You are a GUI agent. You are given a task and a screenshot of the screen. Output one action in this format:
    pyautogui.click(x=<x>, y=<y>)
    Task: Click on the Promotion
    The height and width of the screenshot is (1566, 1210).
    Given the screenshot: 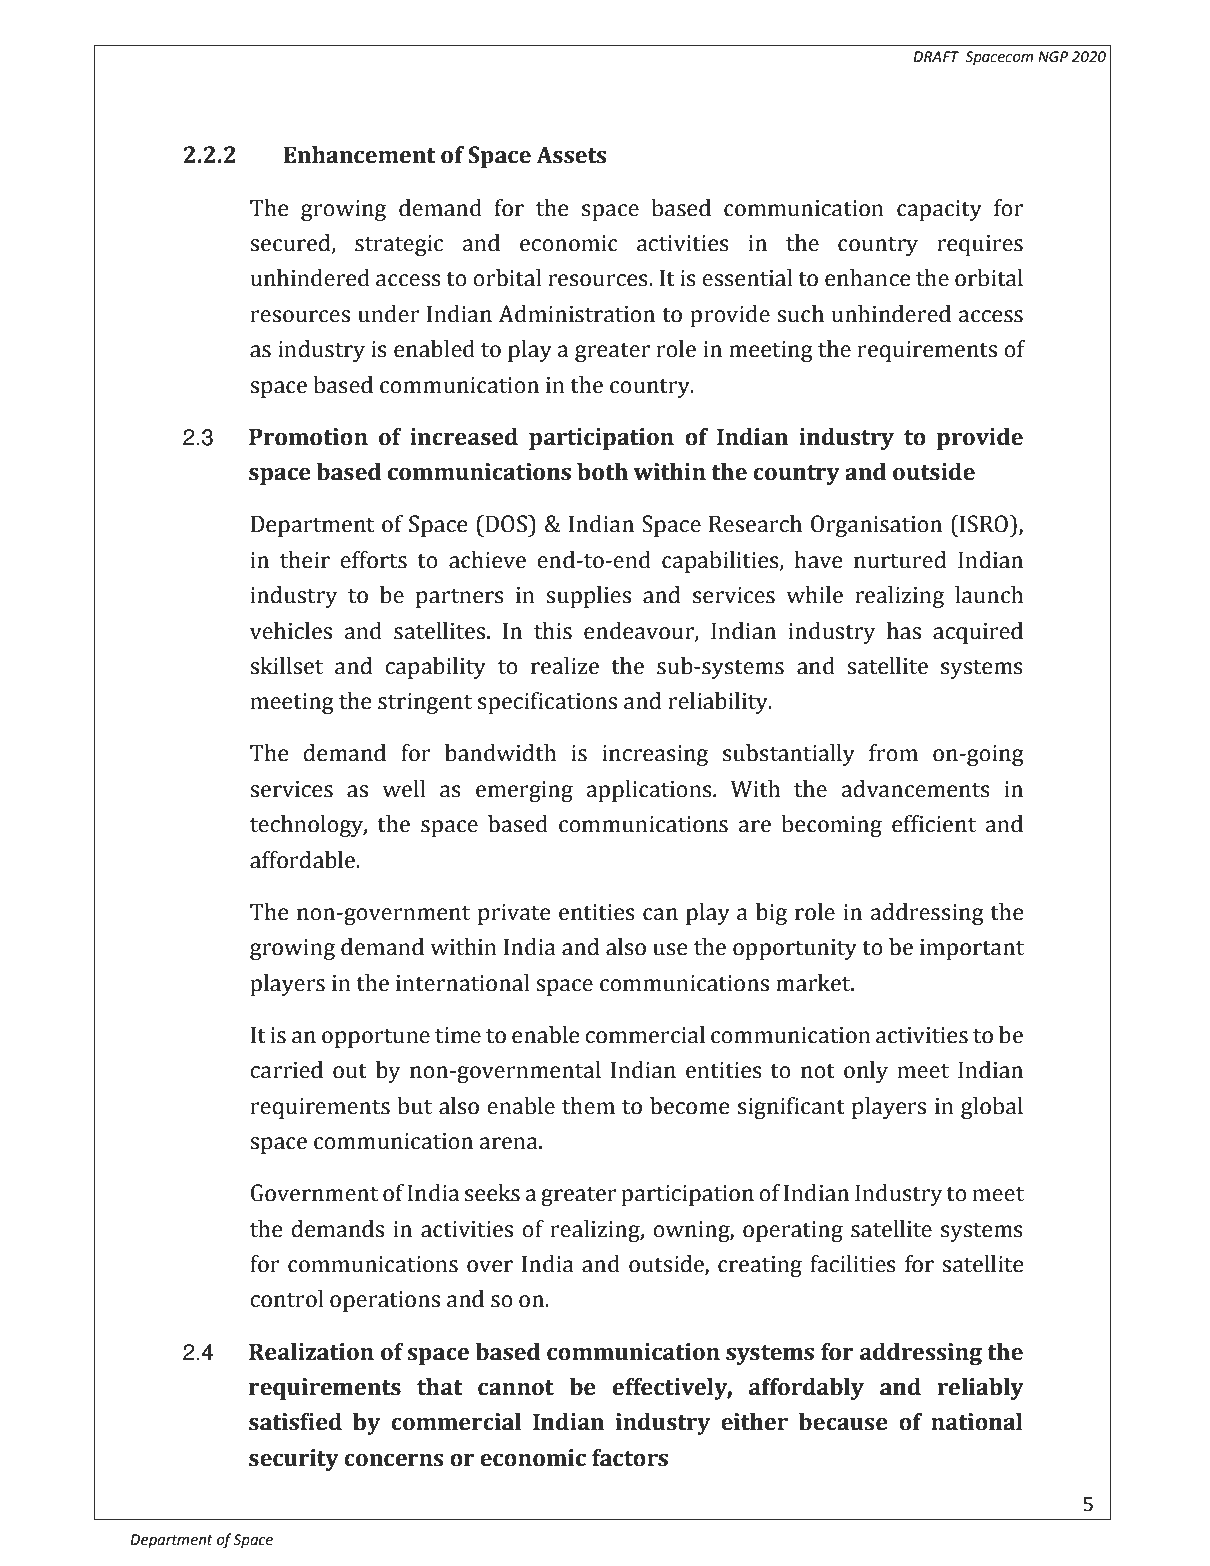 What is the action you would take?
    pyautogui.click(x=308, y=437)
